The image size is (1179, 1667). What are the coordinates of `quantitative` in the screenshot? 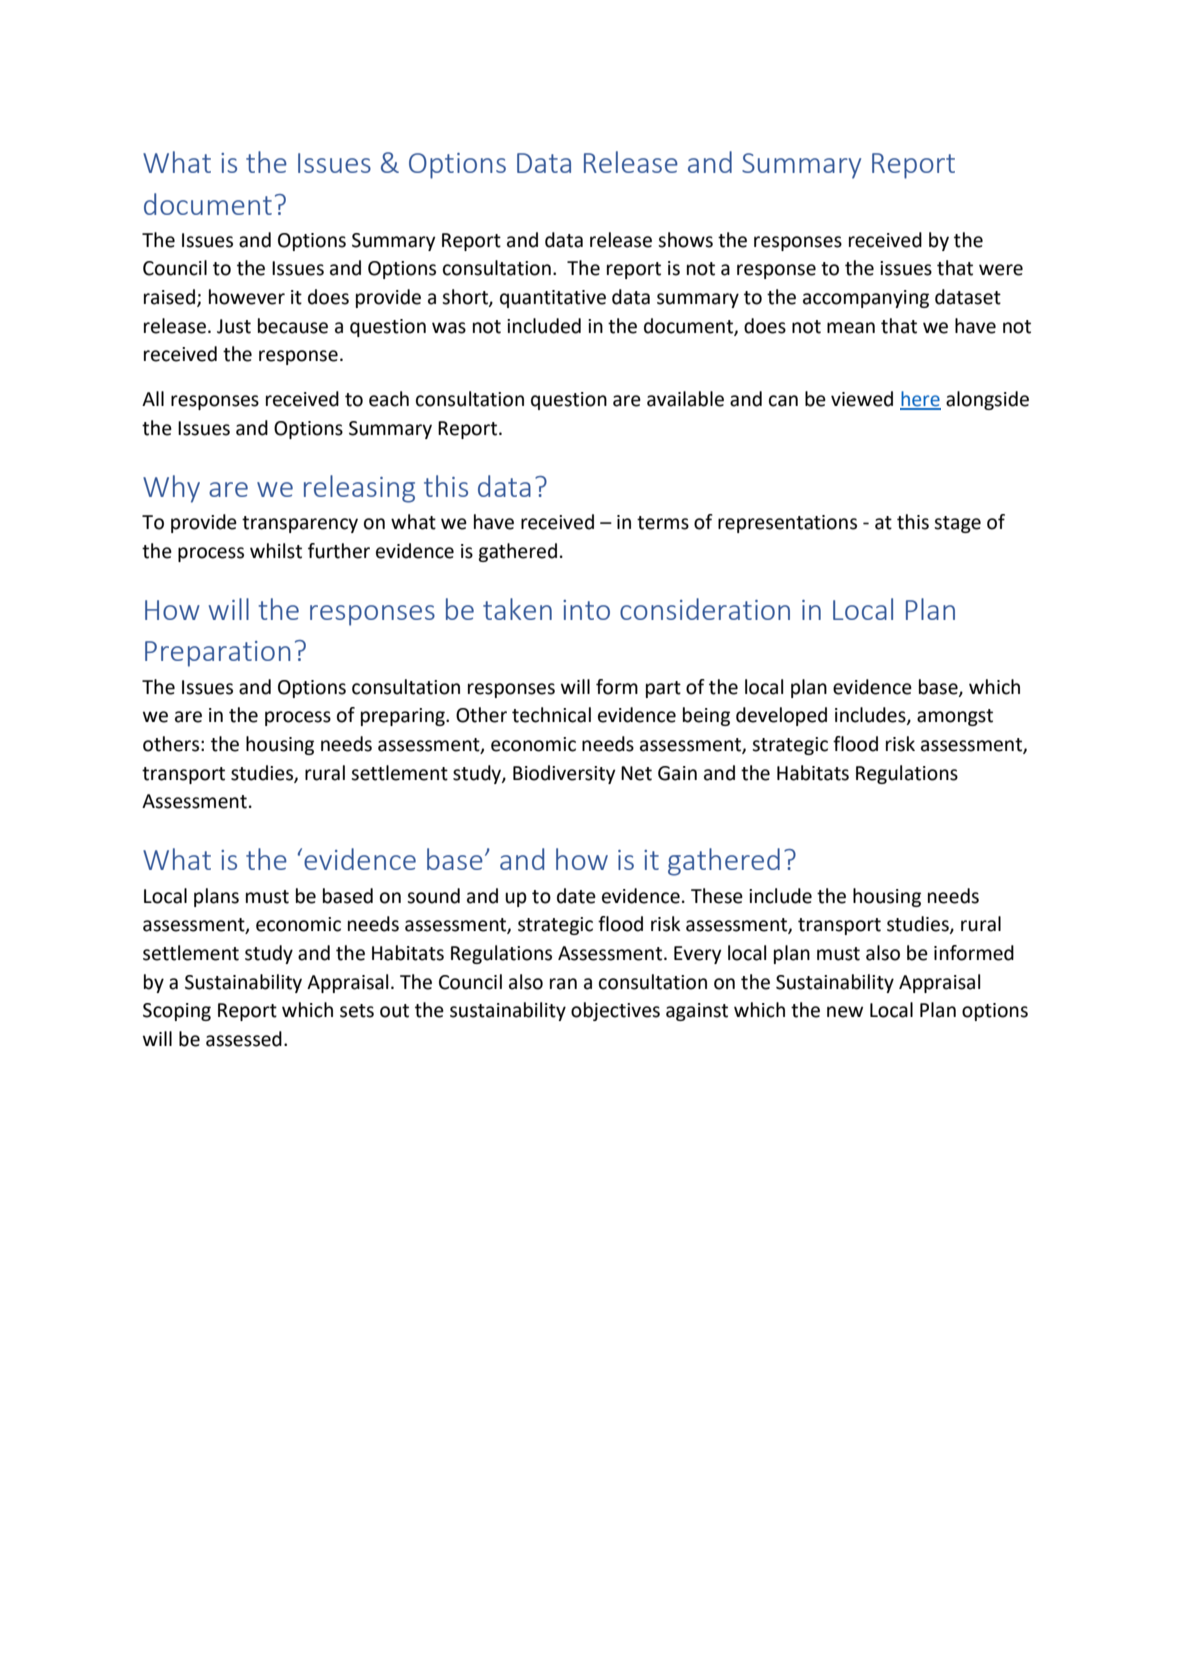 It's located at (553, 299).
